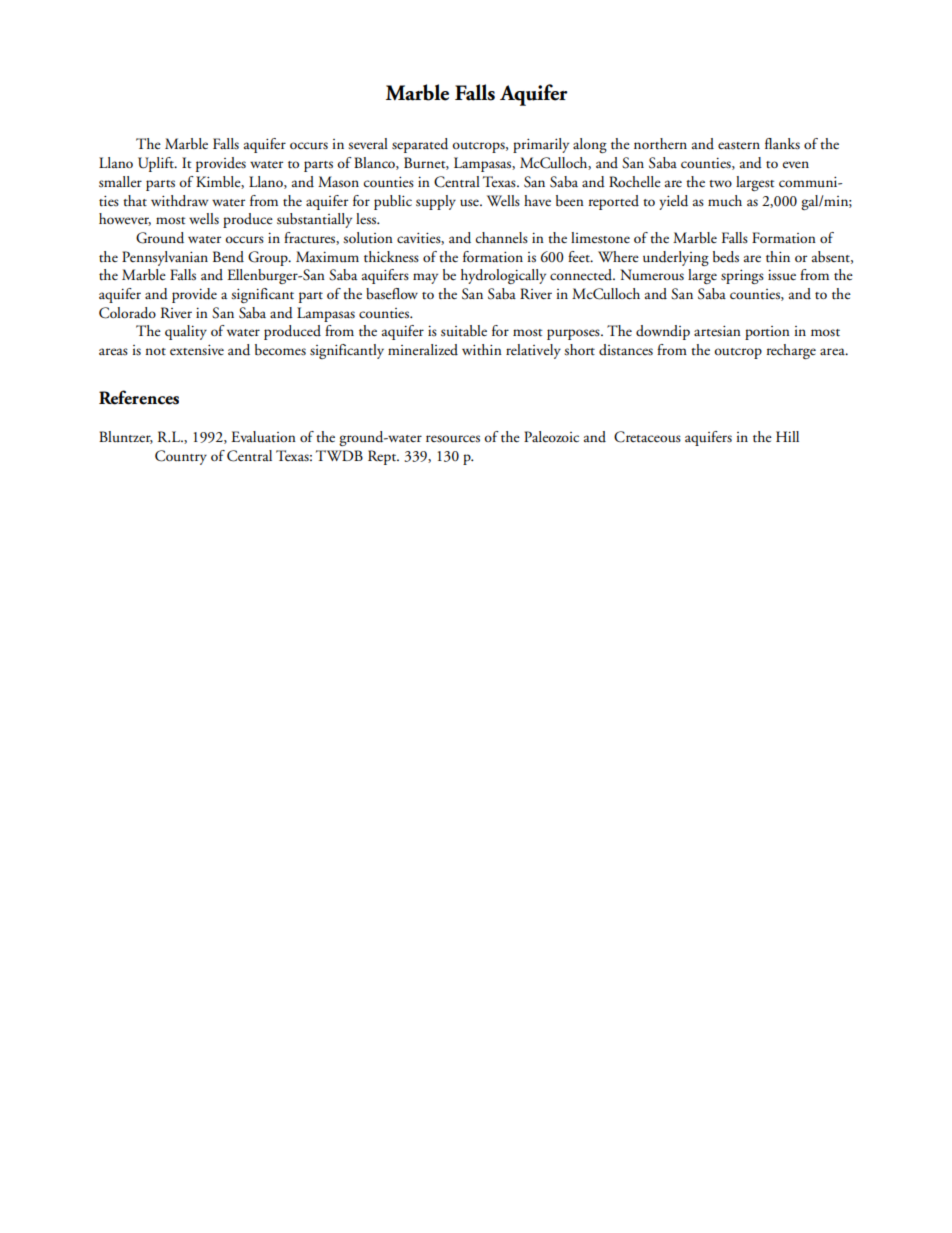 The width and height of the document is (952, 1233). I want to click on eastern, so click(739, 146).
